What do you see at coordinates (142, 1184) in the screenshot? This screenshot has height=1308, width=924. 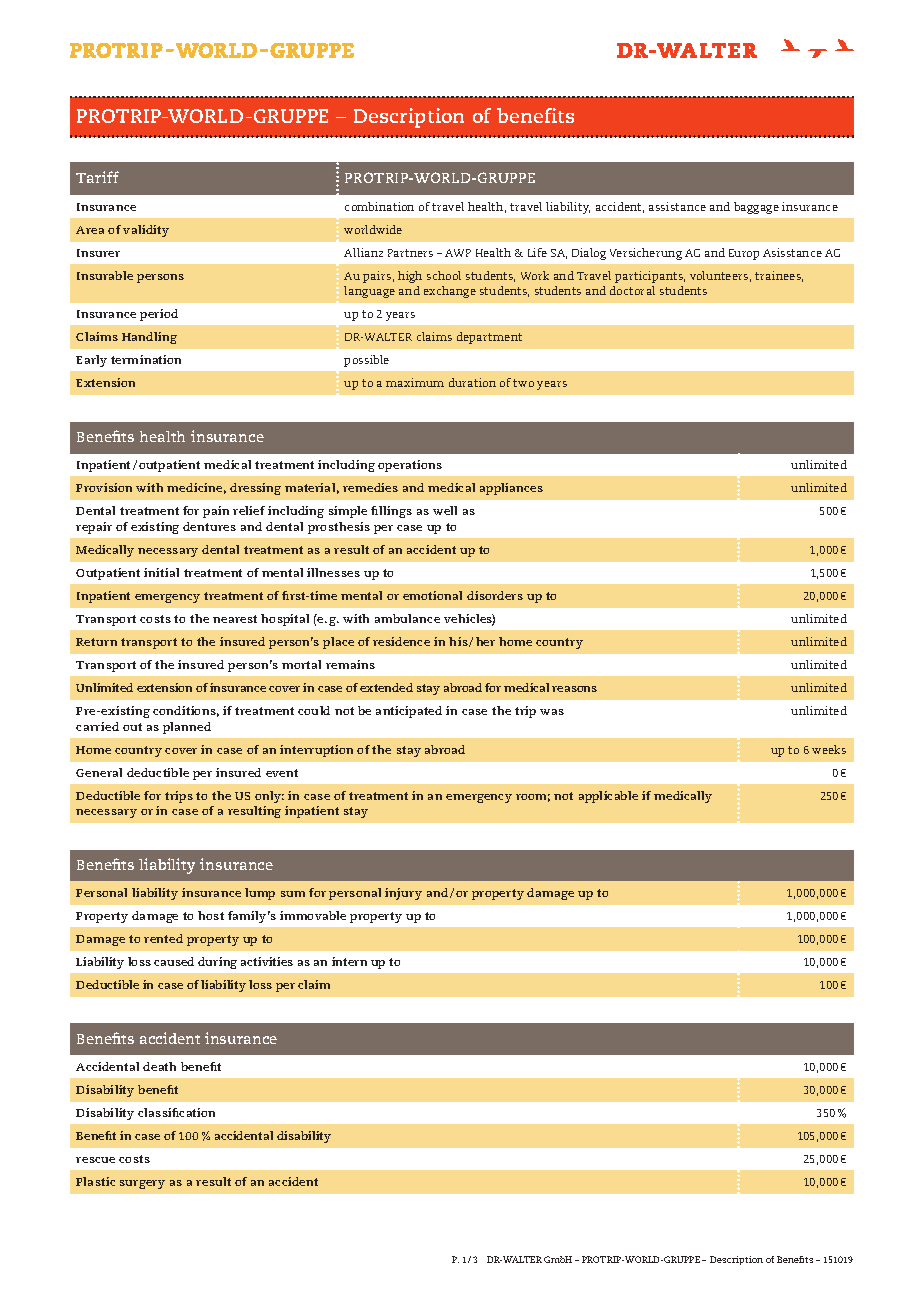 I see `surgery` at bounding box center [142, 1184].
